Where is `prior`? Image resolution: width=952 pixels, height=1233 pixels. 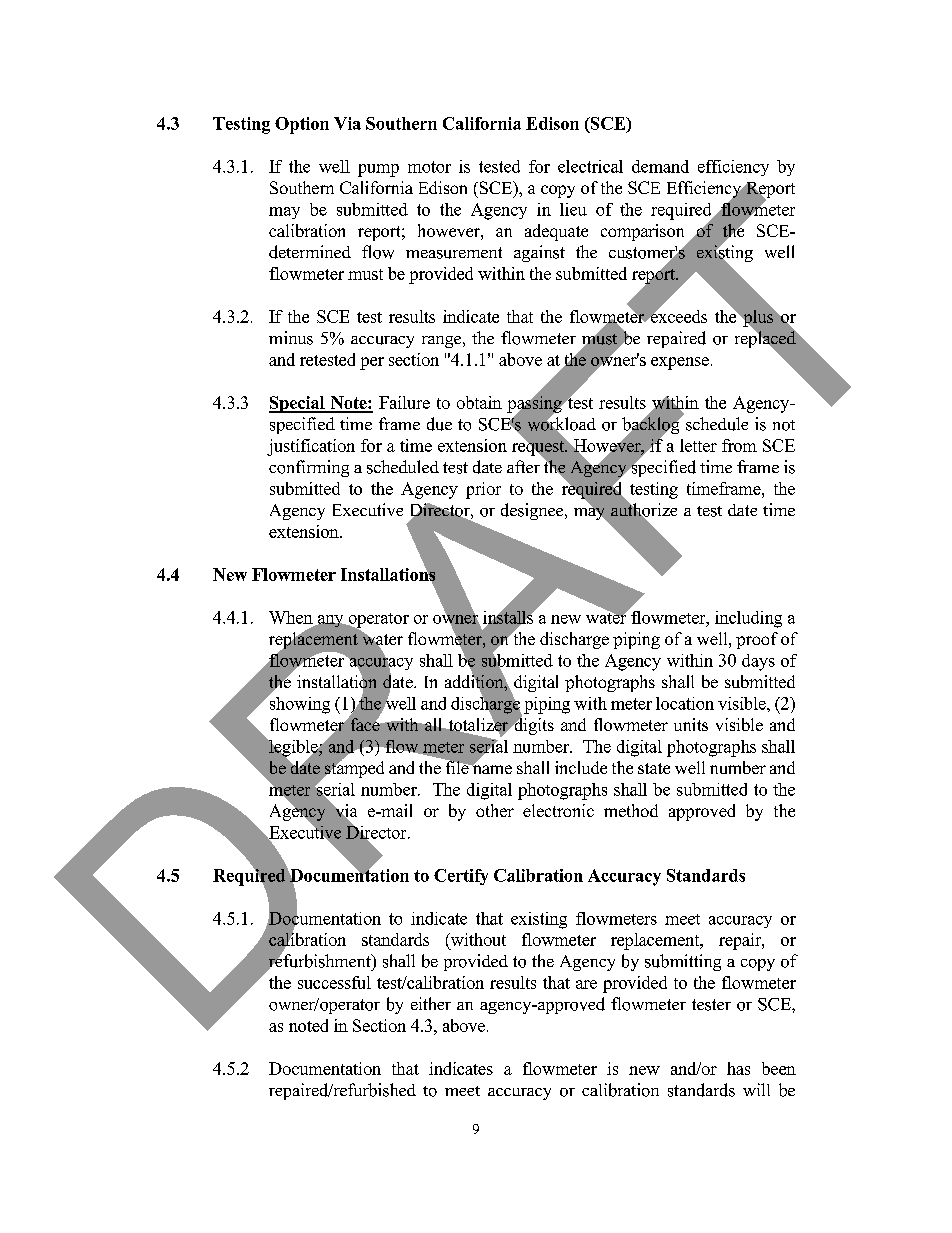 prior is located at coordinates (483, 490).
